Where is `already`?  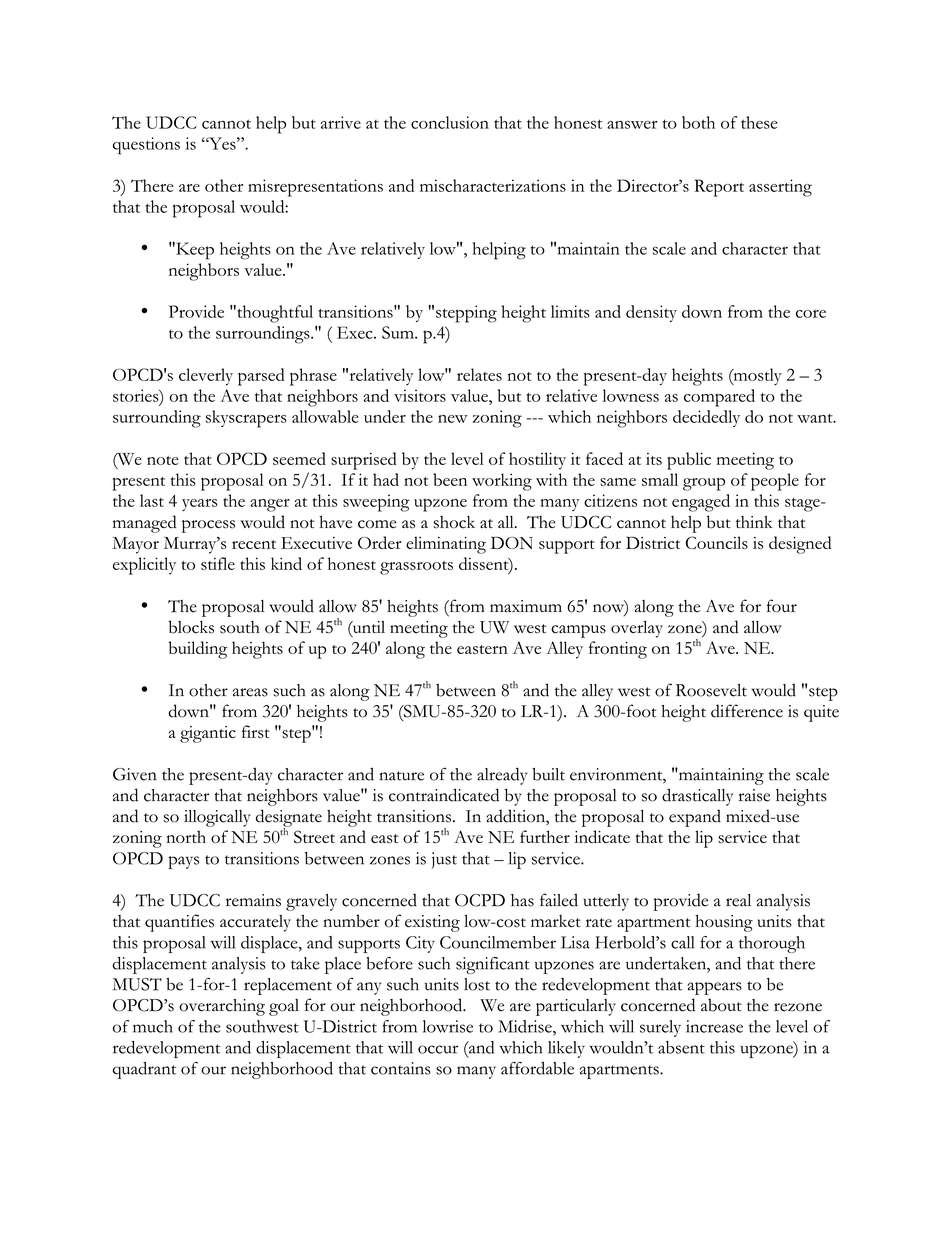 already is located at coordinates (502, 776).
